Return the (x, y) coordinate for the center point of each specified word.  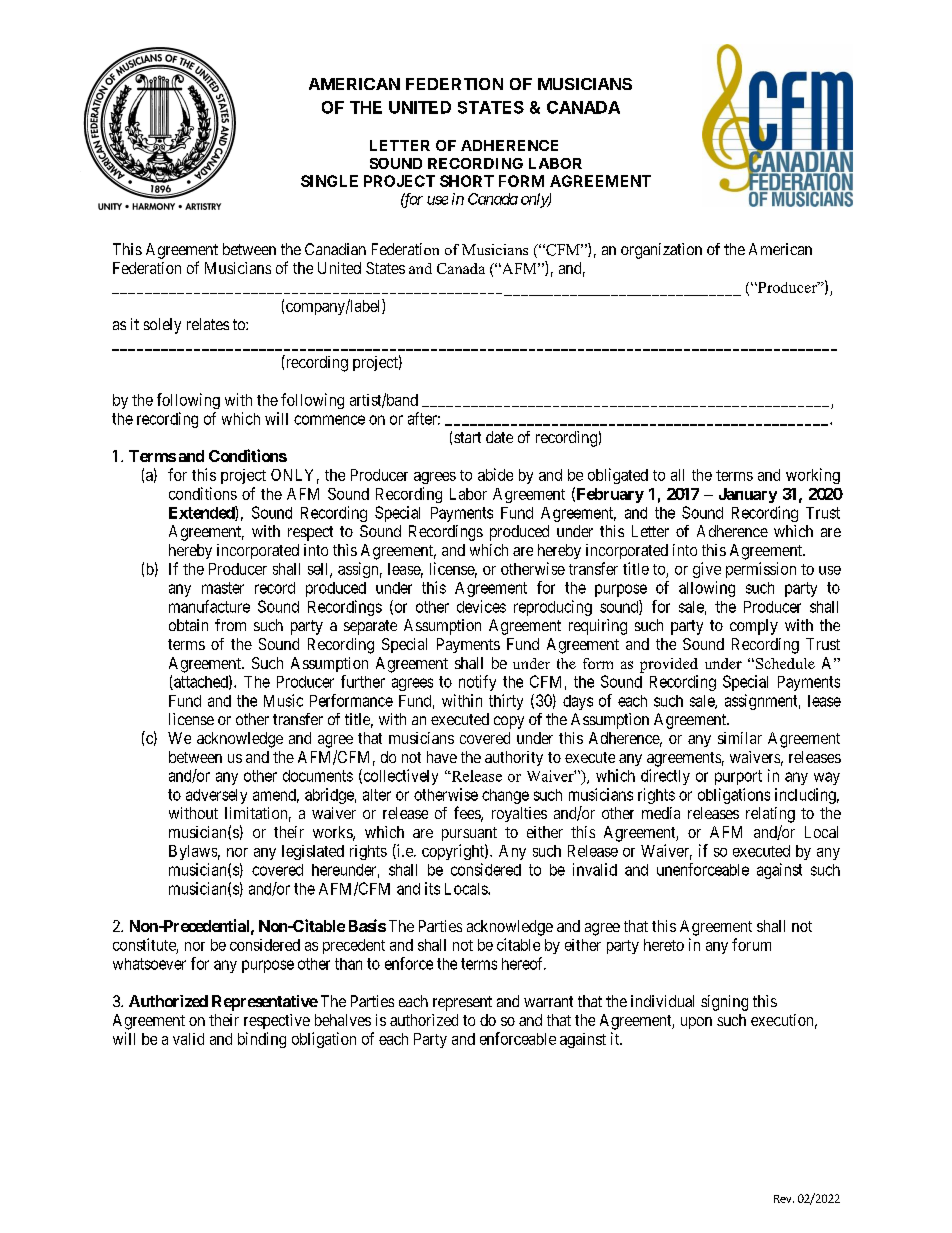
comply (754, 627)
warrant (548, 1001)
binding (262, 1040)
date (499, 437)
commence (329, 420)
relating (770, 815)
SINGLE (329, 181)
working (813, 476)
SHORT (467, 181)
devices (481, 606)
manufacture (209, 606)
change (505, 796)
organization (661, 251)
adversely (216, 796)
